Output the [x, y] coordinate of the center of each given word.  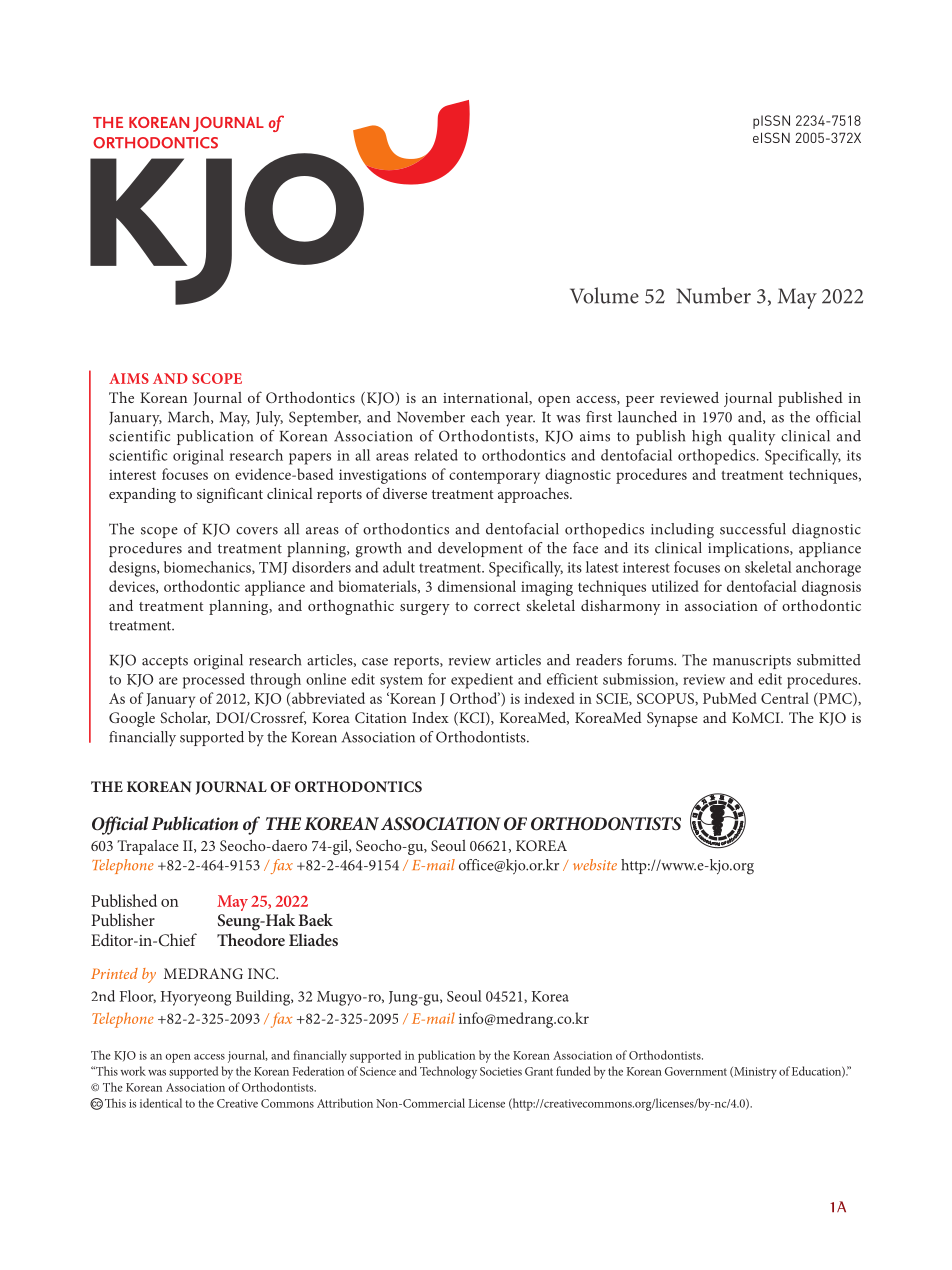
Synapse [672, 719]
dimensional [477, 586]
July [269, 418]
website [595, 865]
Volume [604, 295]
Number [713, 295]
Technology [448, 1072]
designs [133, 569]
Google [132, 719]
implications [749, 549]
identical [161, 1103]
